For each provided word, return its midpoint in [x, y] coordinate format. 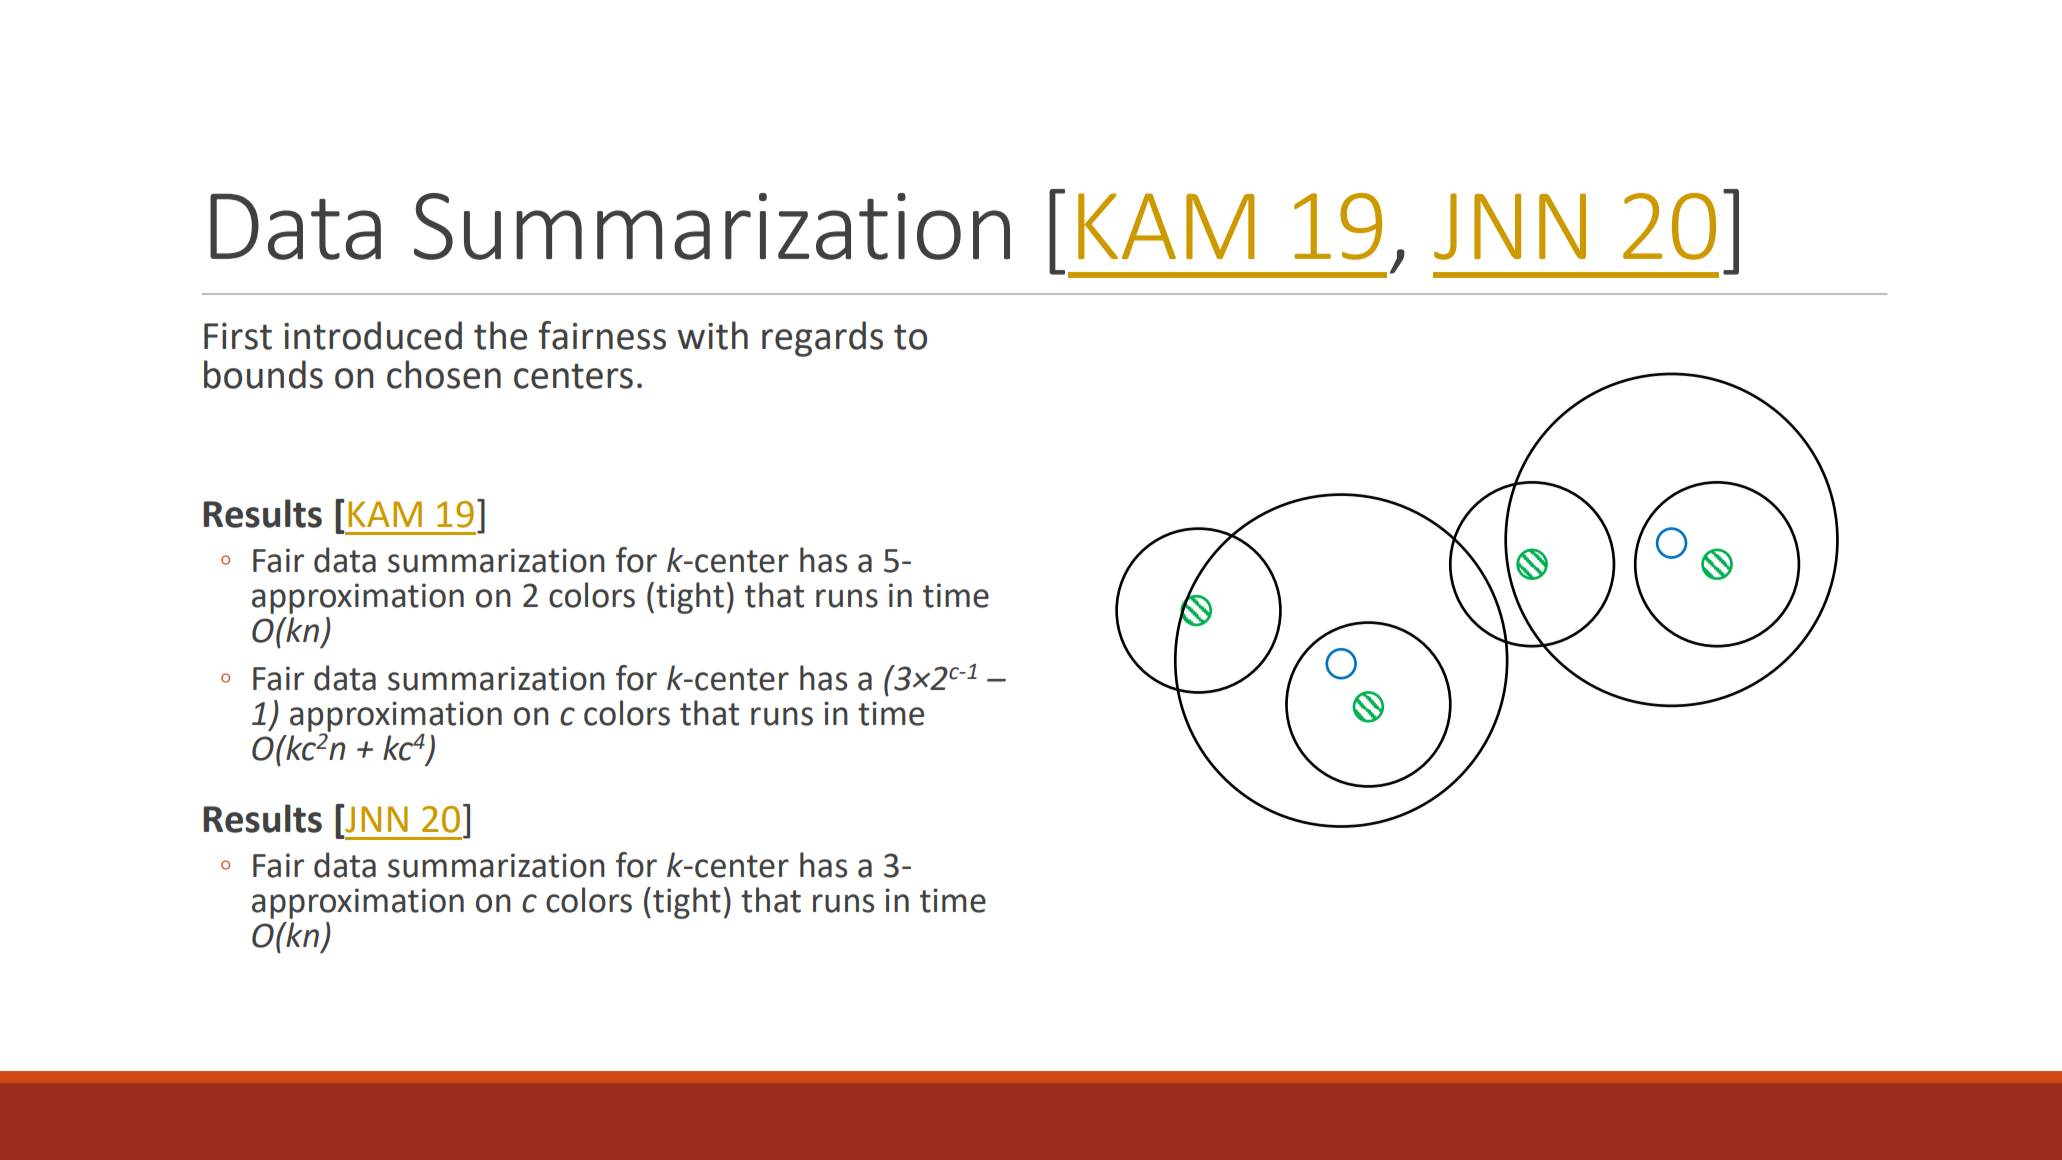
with [712, 335]
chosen [444, 374]
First [238, 336]
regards [822, 339]
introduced [373, 335]
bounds [263, 374]
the [500, 335]
